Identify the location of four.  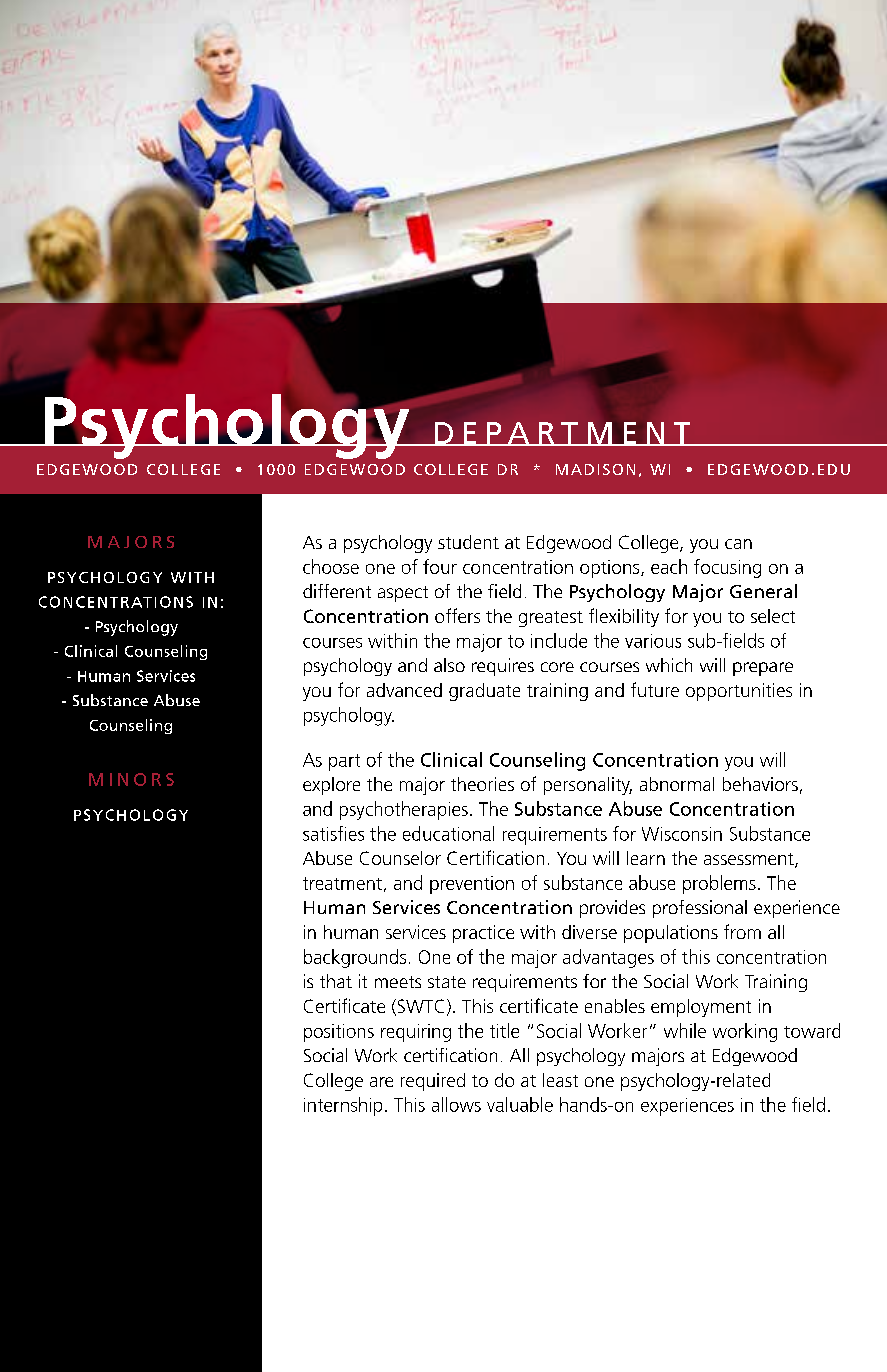
(440, 566).
